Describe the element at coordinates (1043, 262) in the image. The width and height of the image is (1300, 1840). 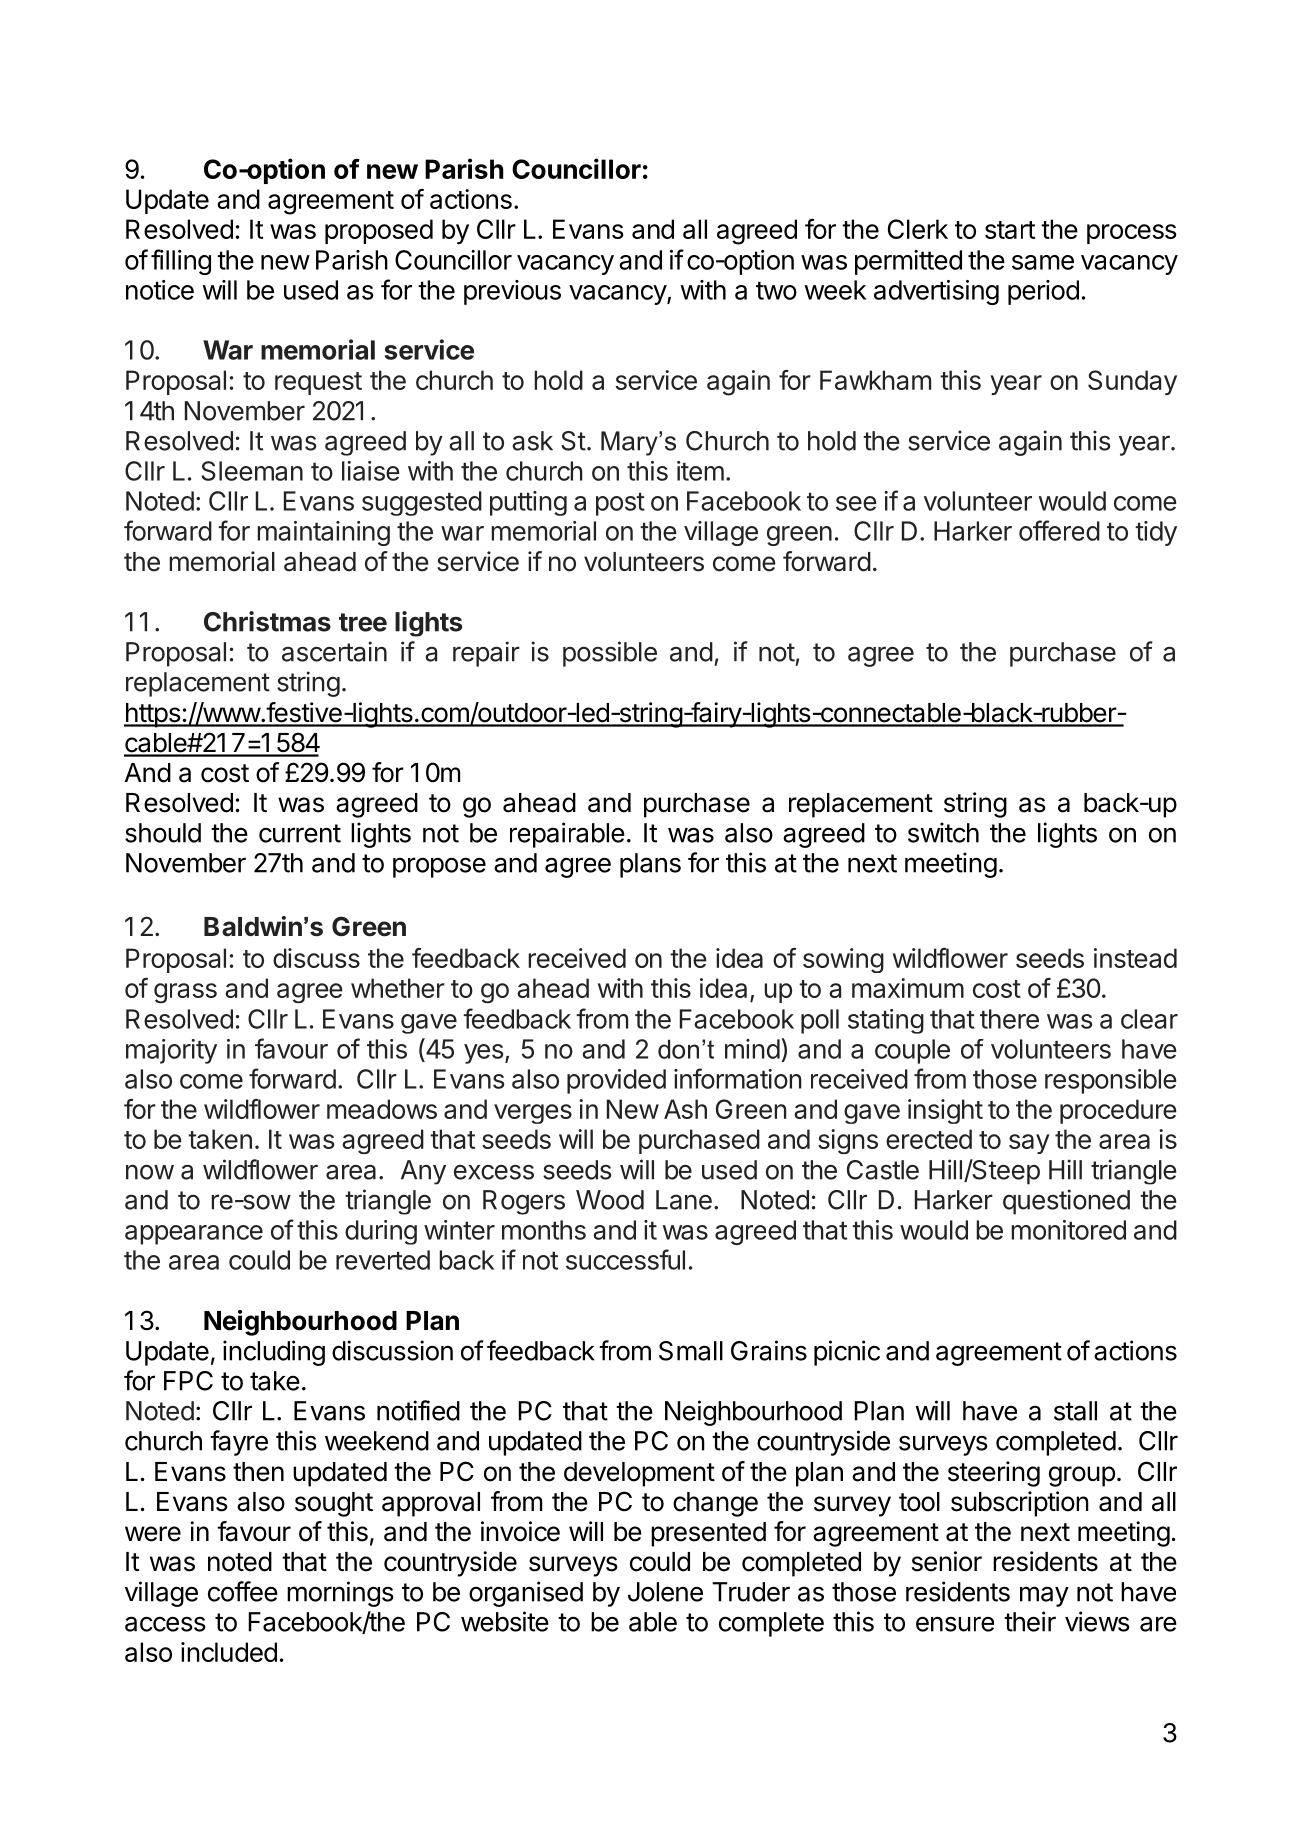
I see `same` at that location.
